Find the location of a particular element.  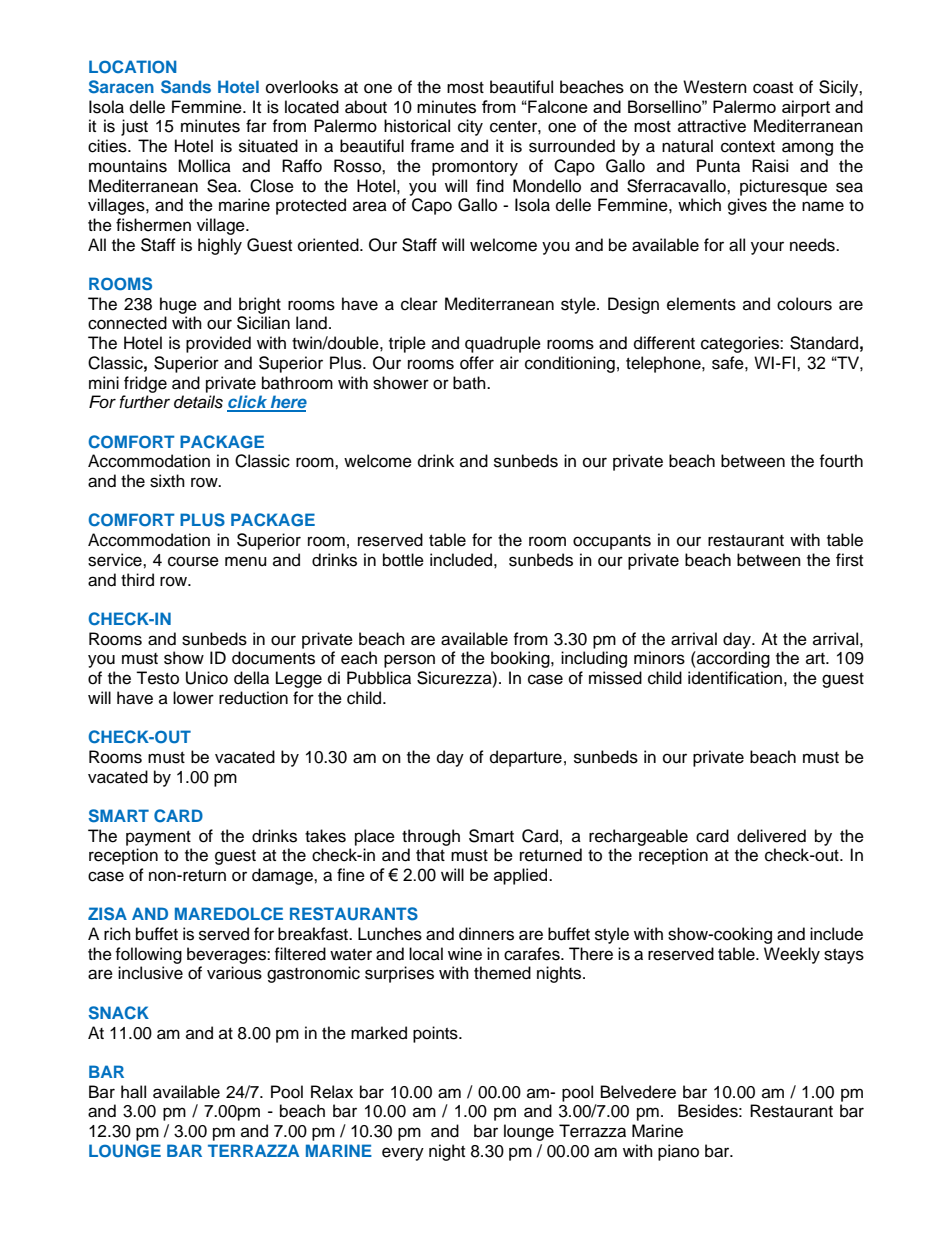

provided is located at coordinates (218, 344).
